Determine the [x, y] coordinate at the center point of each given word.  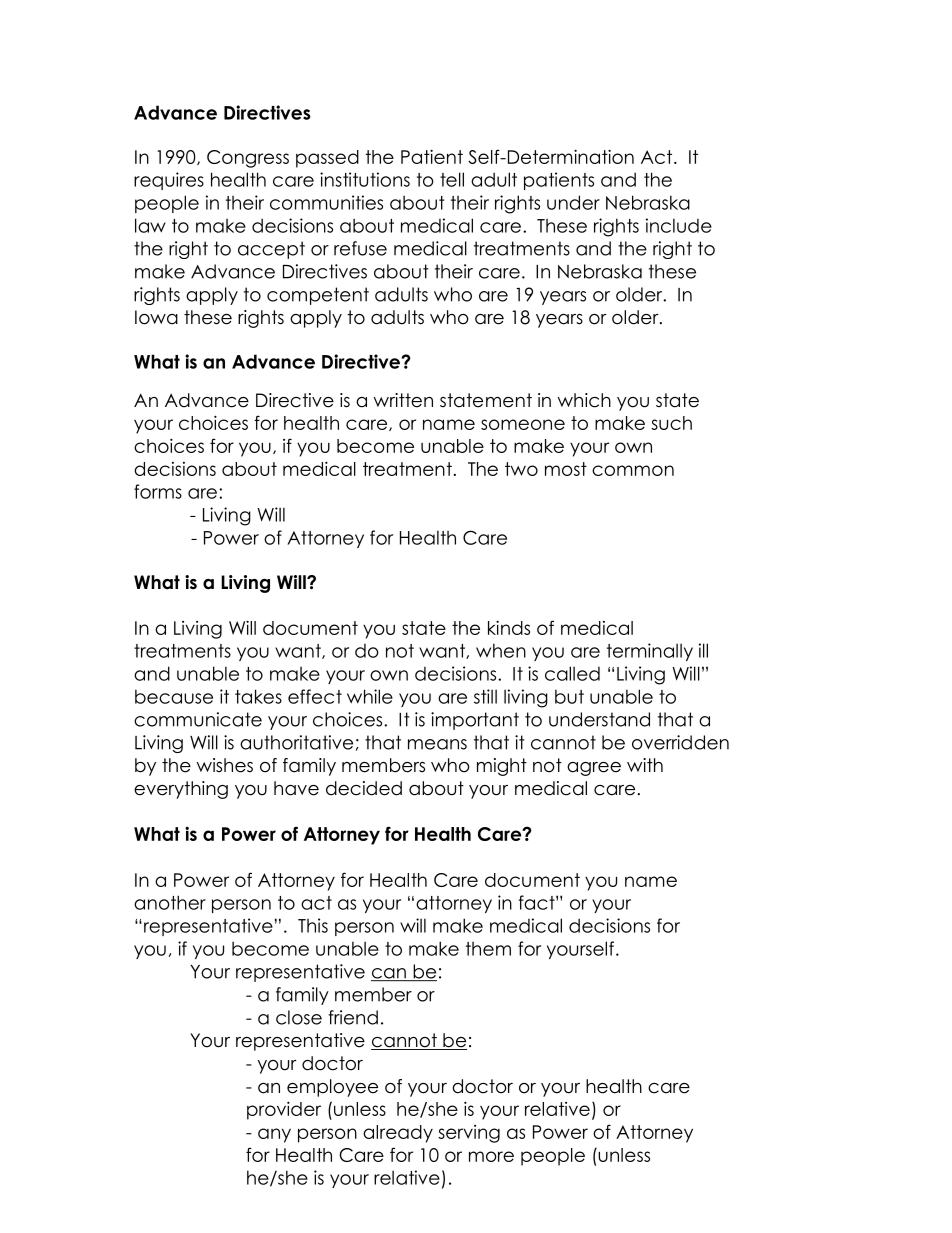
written [403, 400]
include [679, 225]
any [274, 1135]
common [633, 470]
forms [158, 491]
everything [181, 790]
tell [452, 179]
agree [594, 769]
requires [169, 181]
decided [364, 788]
